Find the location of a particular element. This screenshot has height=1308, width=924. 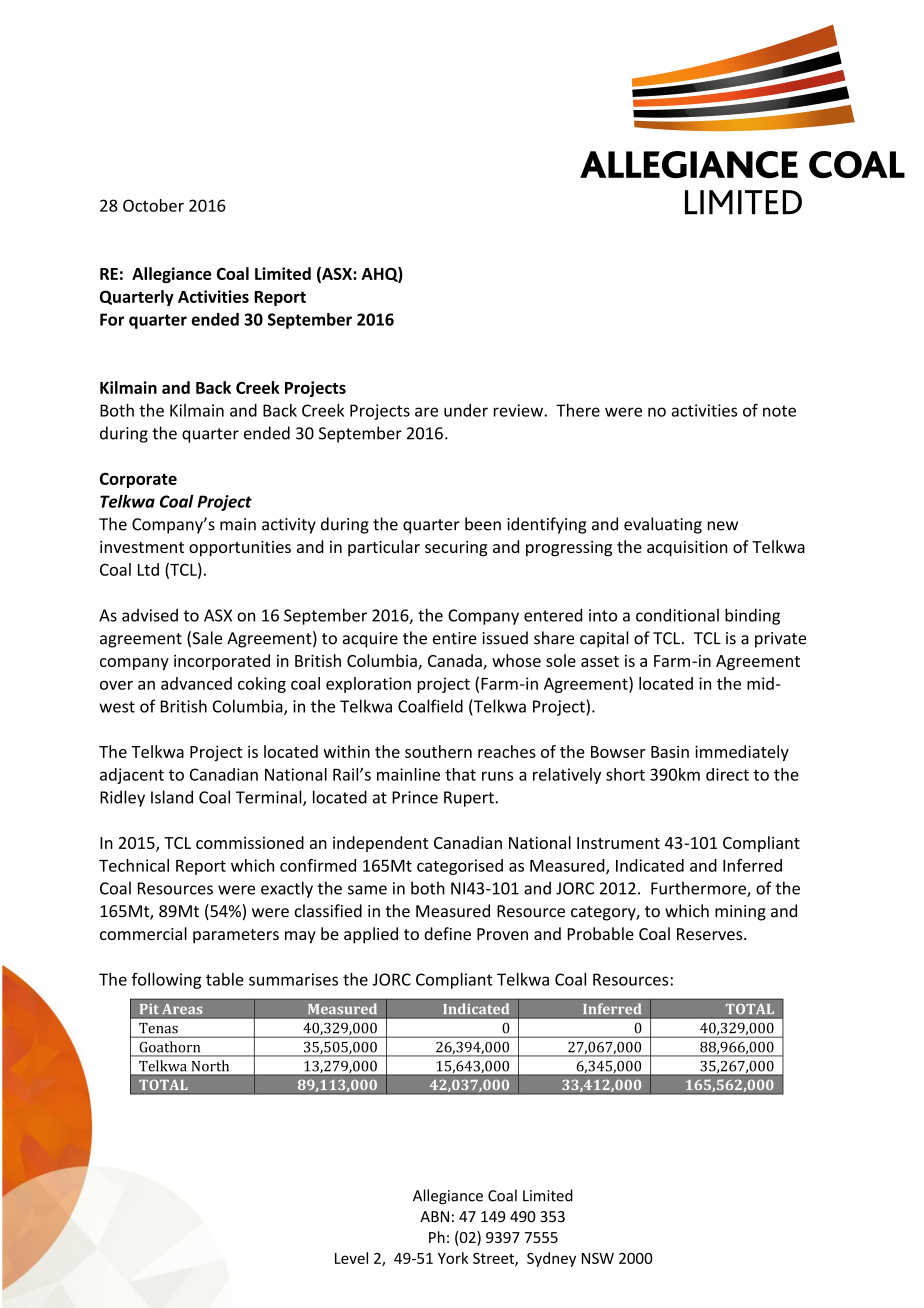

following is located at coordinates (166, 980).
